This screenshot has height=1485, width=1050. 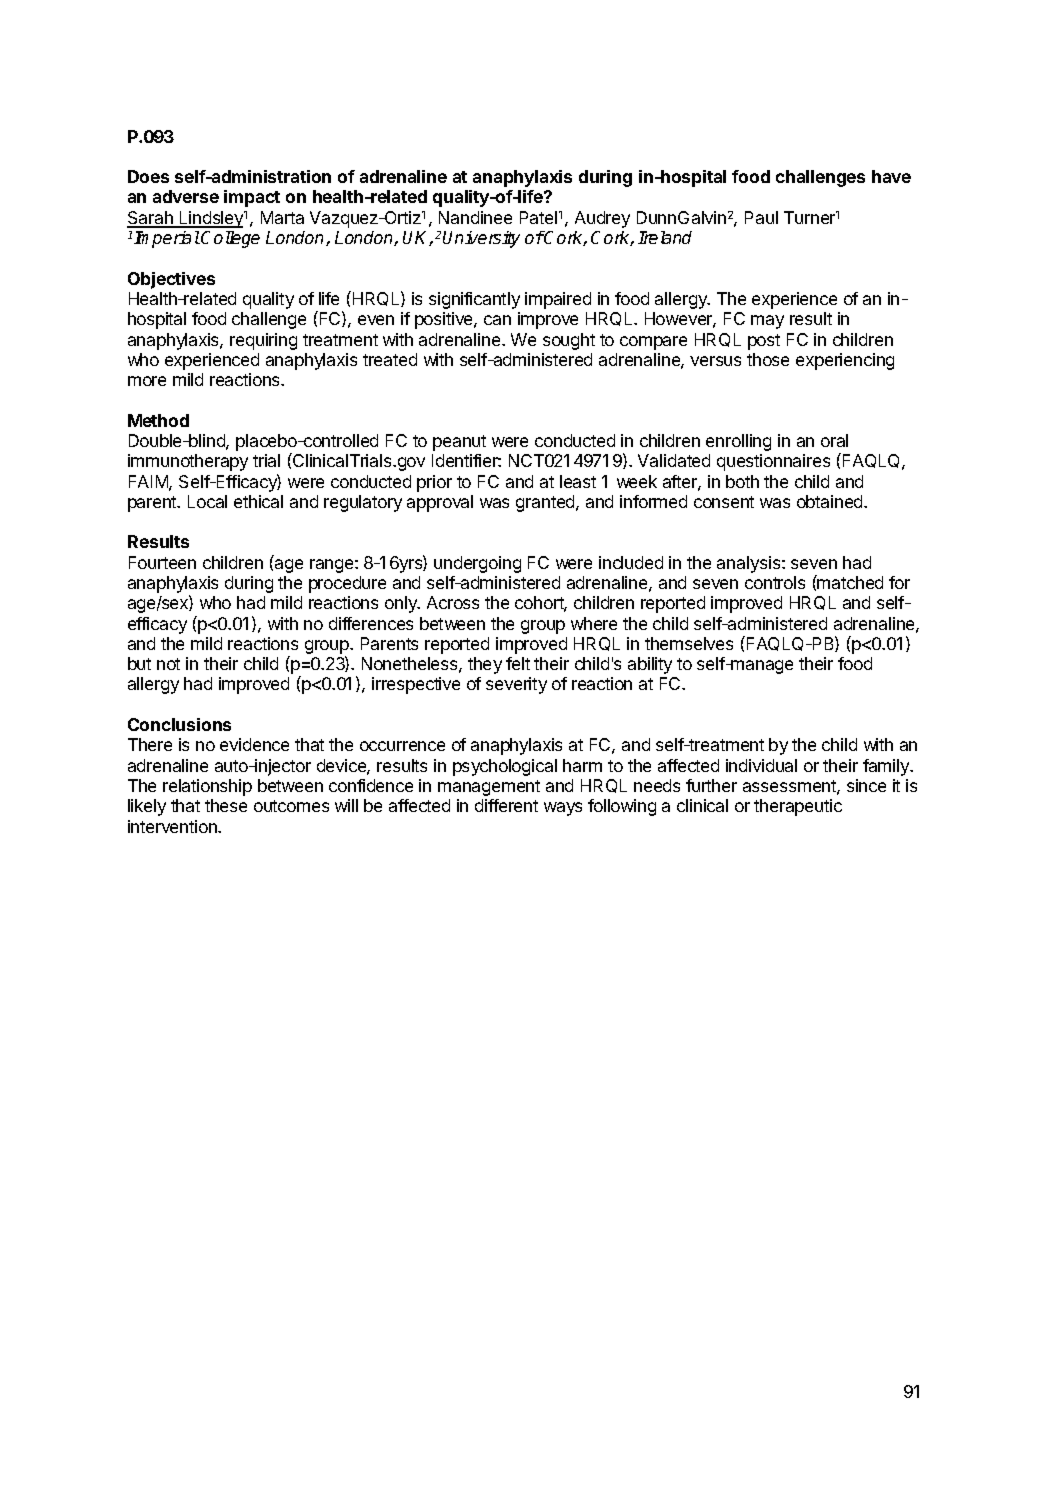 What do you see at coordinates (518, 663) in the screenshot?
I see `felt` at bounding box center [518, 663].
